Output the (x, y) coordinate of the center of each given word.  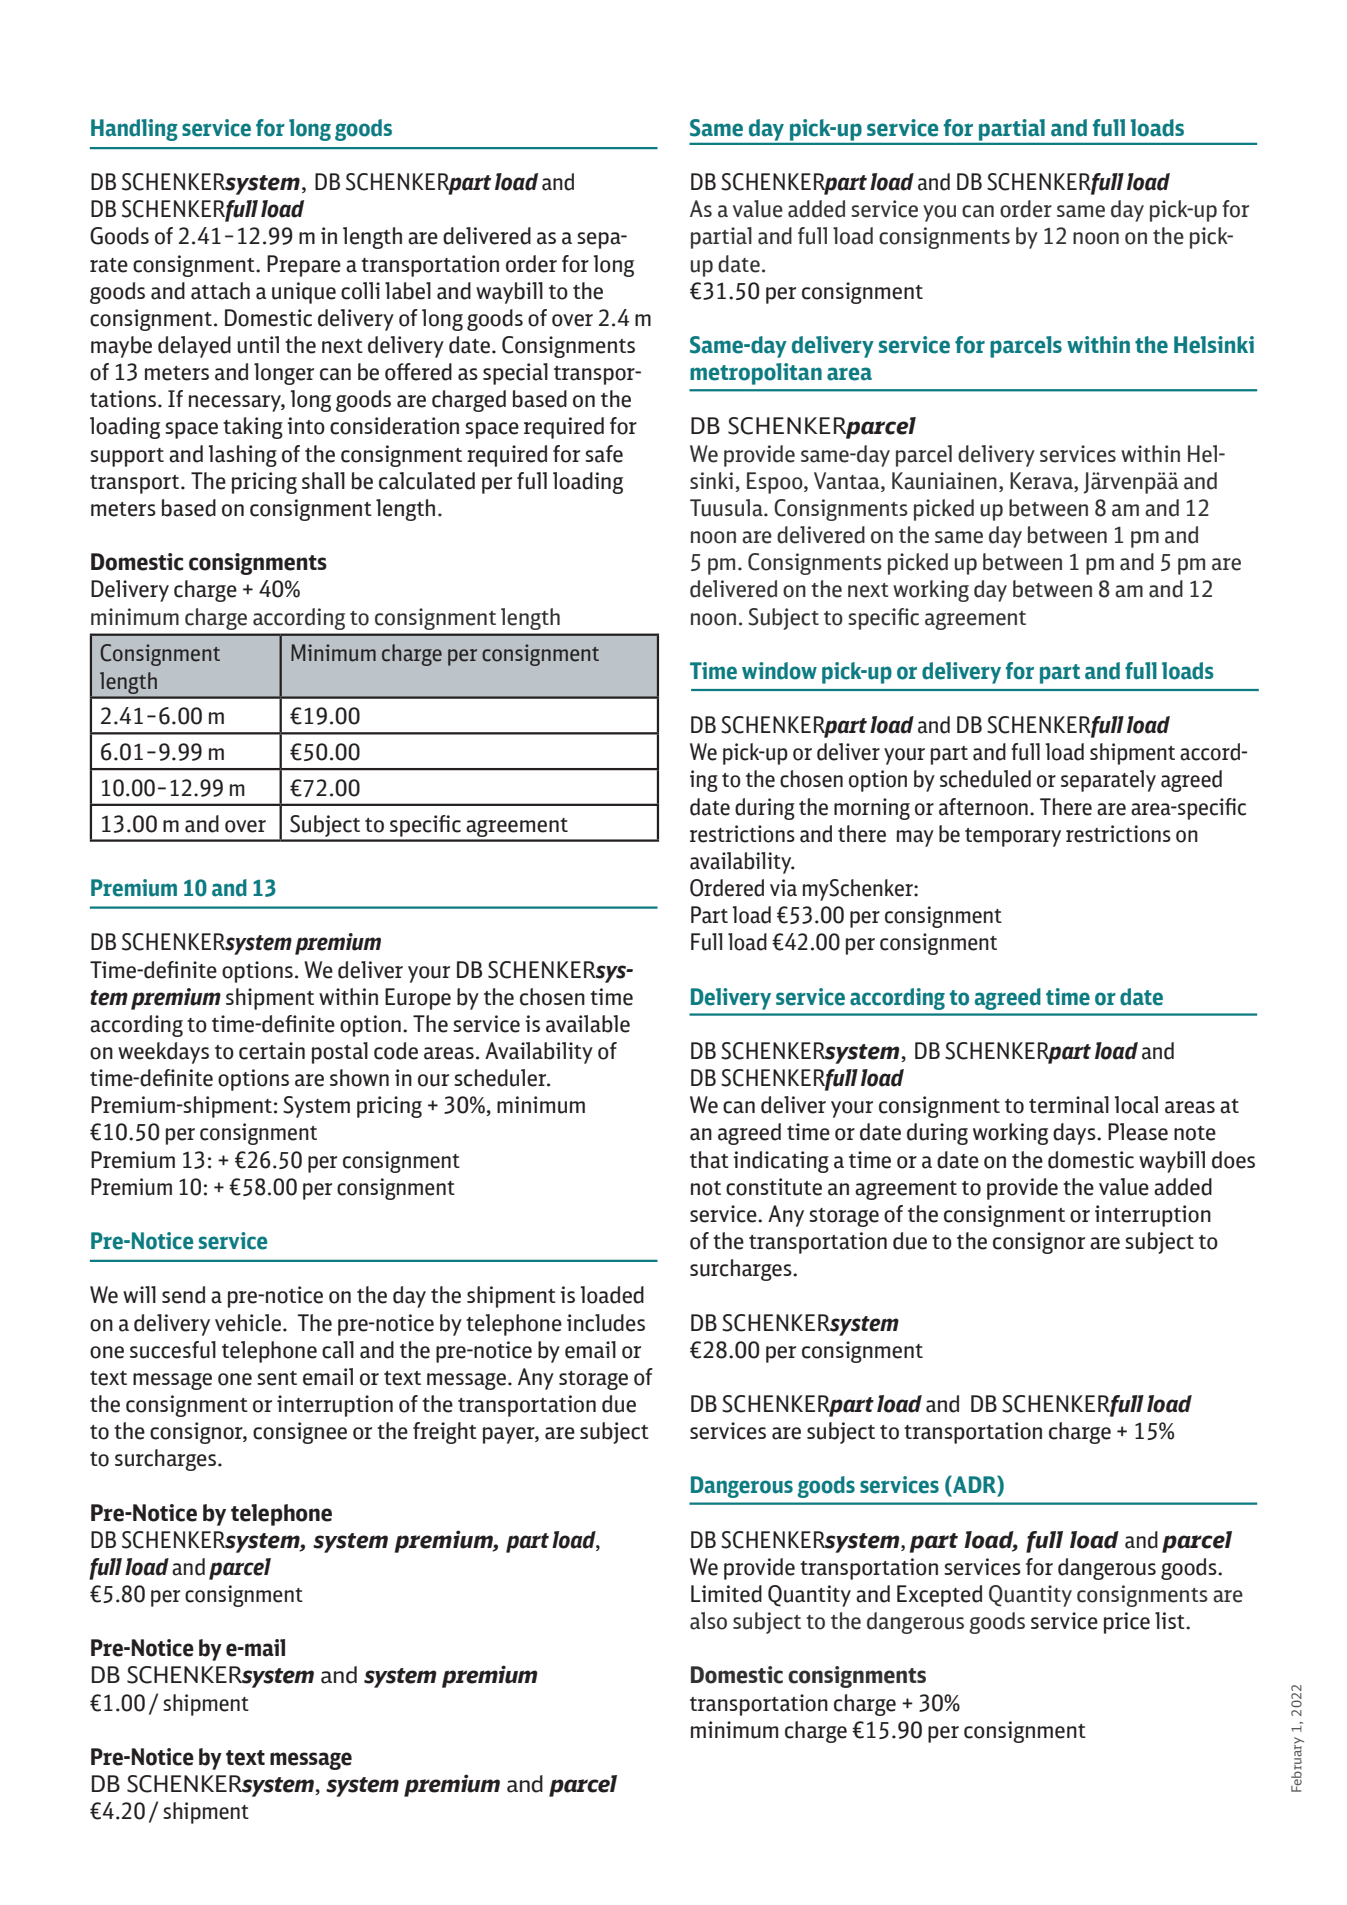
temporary (1013, 837)
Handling (134, 130)
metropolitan (756, 374)
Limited (726, 1594)
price (1127, 1623)
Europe (418, 999)
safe (604, 454)
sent (277, 1378)
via (783, 888)
